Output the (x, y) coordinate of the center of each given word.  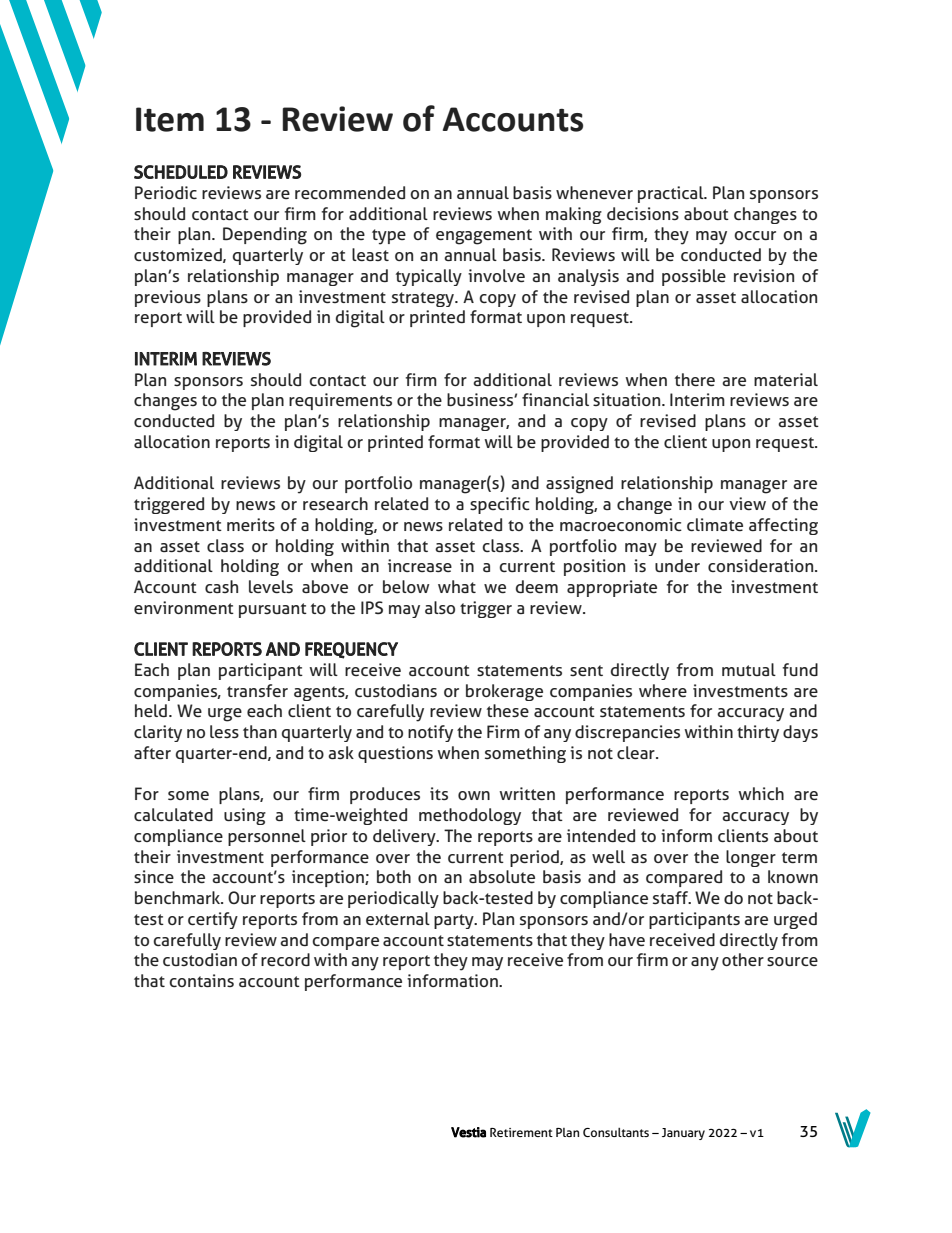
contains (201, 980)
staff (671, 897)
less (224, 732)
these (508, 711)
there (695, 380)
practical (672, 194)
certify (213, 920)
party (455, 921)
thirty (758, 733)
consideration (762, 565)
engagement (484, 237)
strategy (424, 299)
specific (500, 505)
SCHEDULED (181, 172)
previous (168, 298)
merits (251, 524)
